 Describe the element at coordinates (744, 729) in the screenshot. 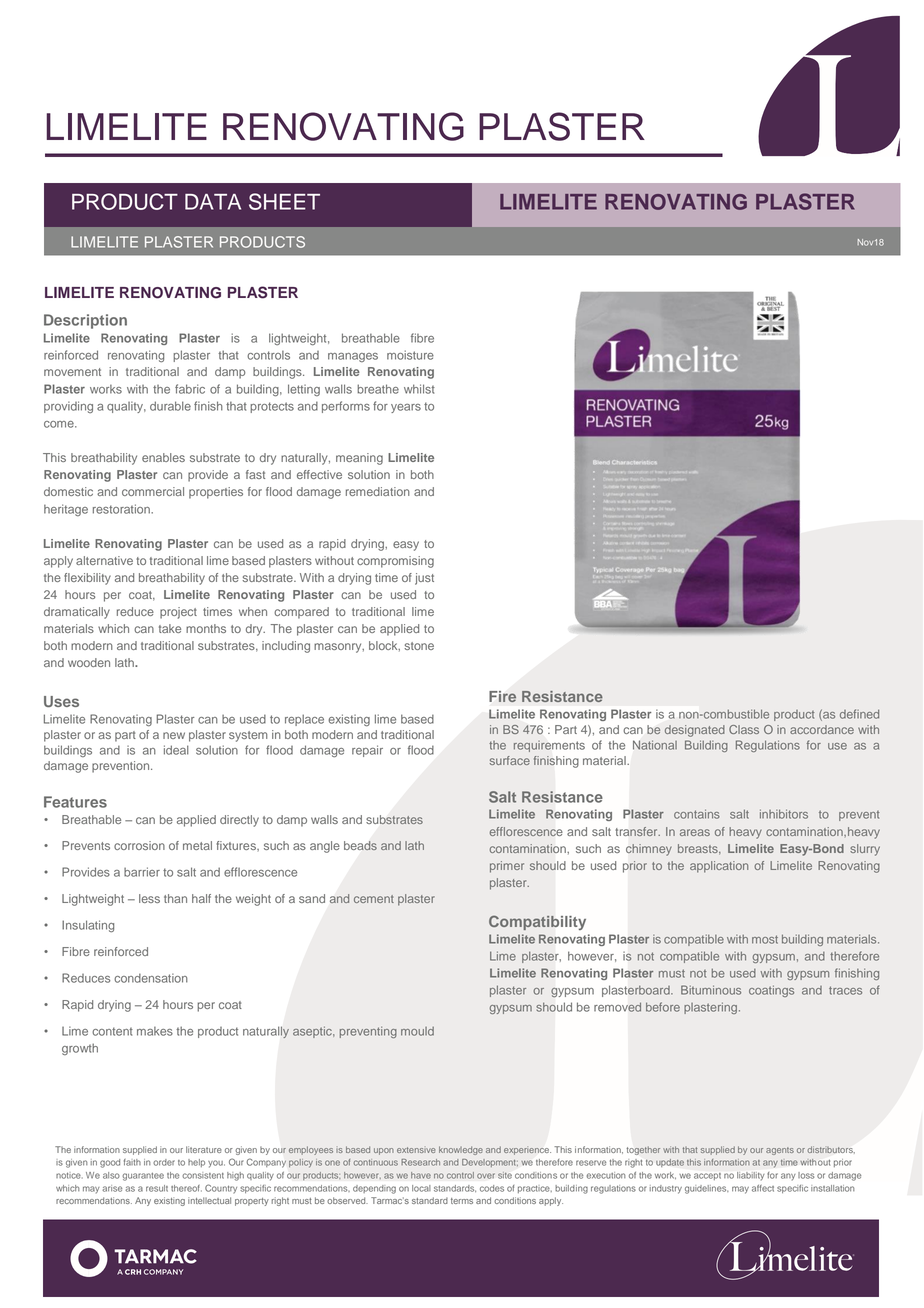

I see `Class` at that location.
